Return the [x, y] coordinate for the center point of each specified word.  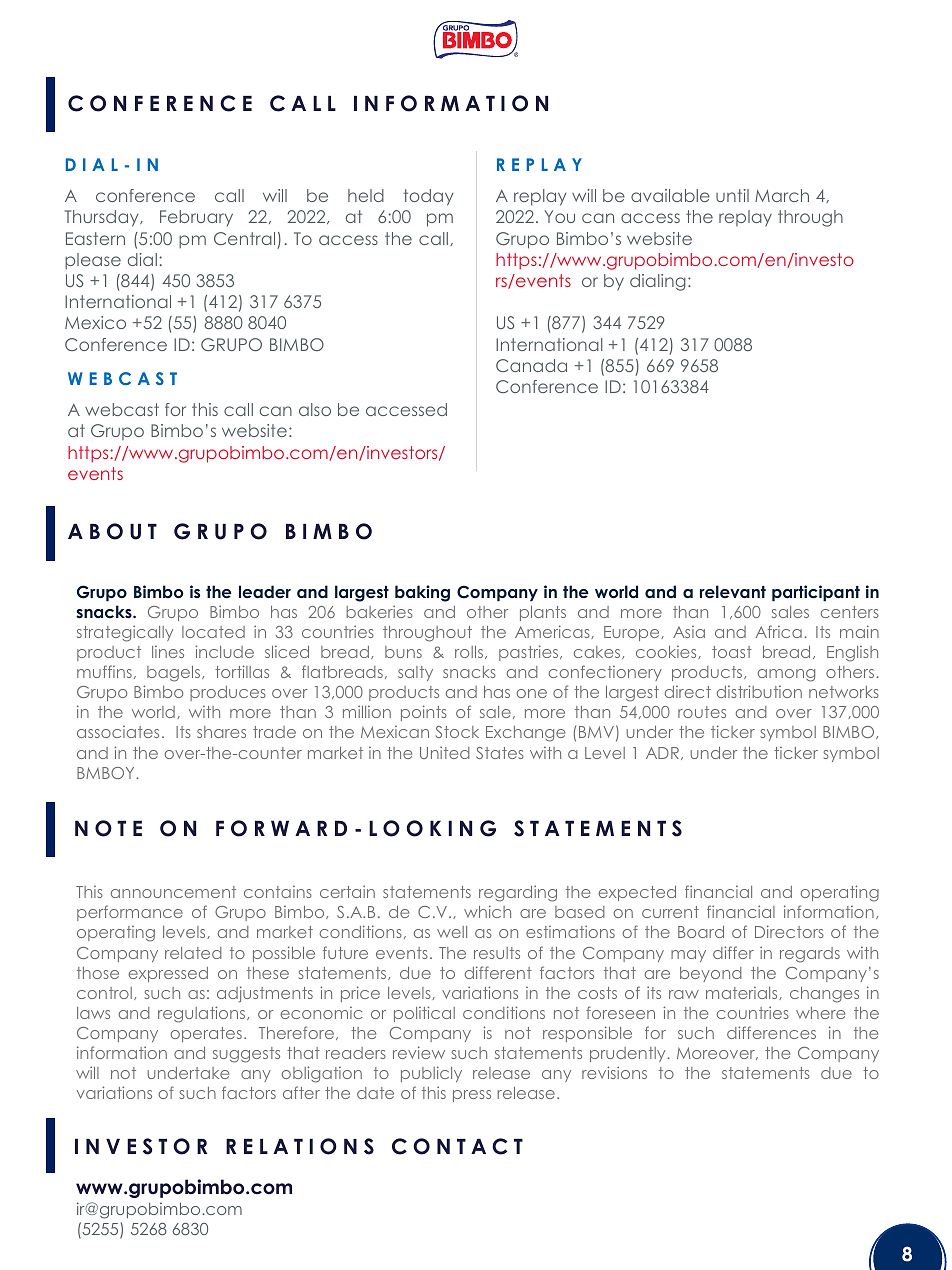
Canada [531, 365]
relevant [733, 591]
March [782, 195]
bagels [175, 674]
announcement [173, 892]
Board [701, 932]
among [786, 675]
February [196, 218]
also [315, 409]
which [487, 911]
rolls [469, 652]
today [428, 197]
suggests [246, 1055]
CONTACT [457, 1146]
